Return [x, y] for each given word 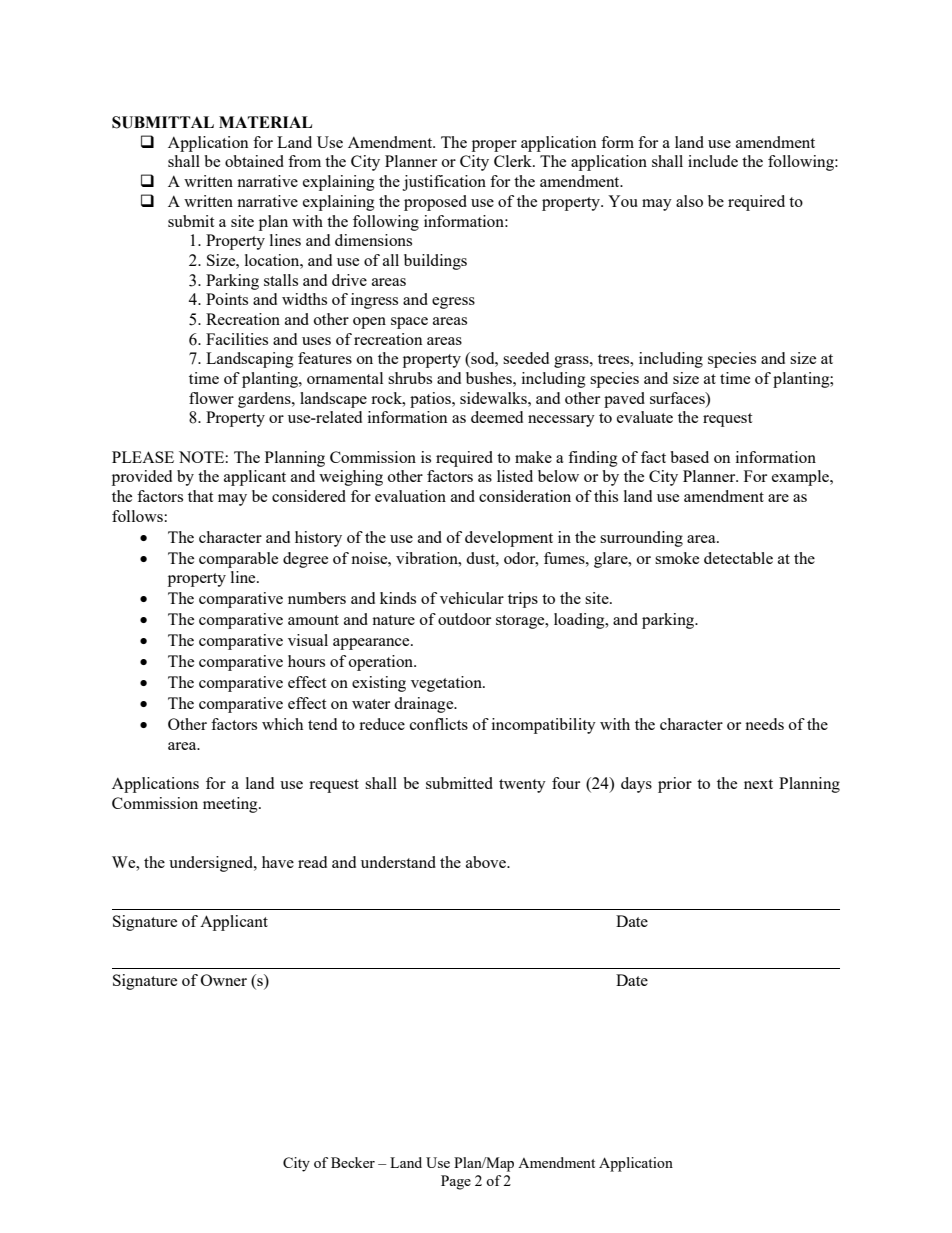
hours [306, 661]
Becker [353, 1162]
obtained [254, 161]
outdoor [464, 619]
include [713, 161]
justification [444, 183]
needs [764, 724]
